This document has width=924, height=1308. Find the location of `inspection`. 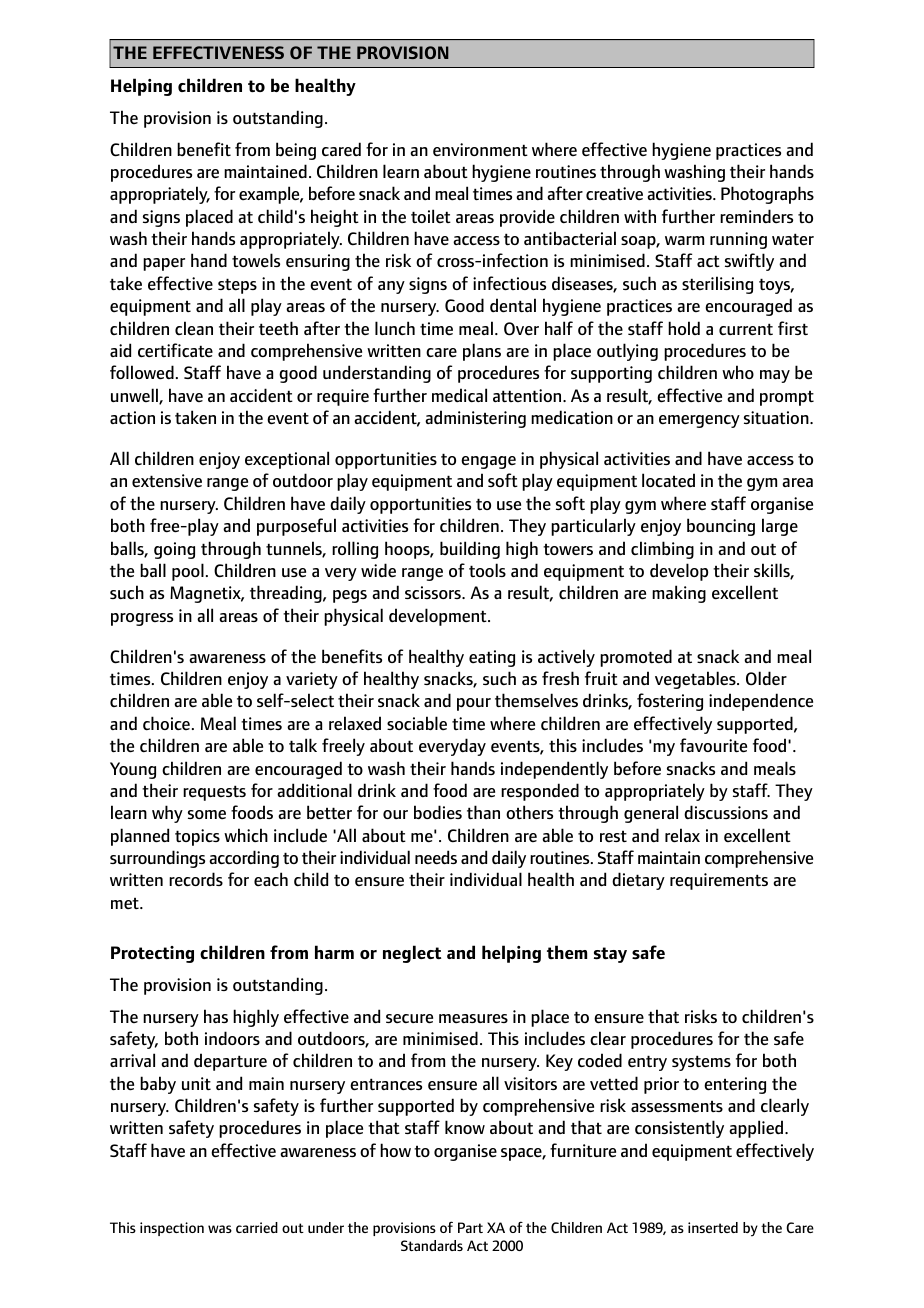

inspection is located at coordinates (172, 1229).
